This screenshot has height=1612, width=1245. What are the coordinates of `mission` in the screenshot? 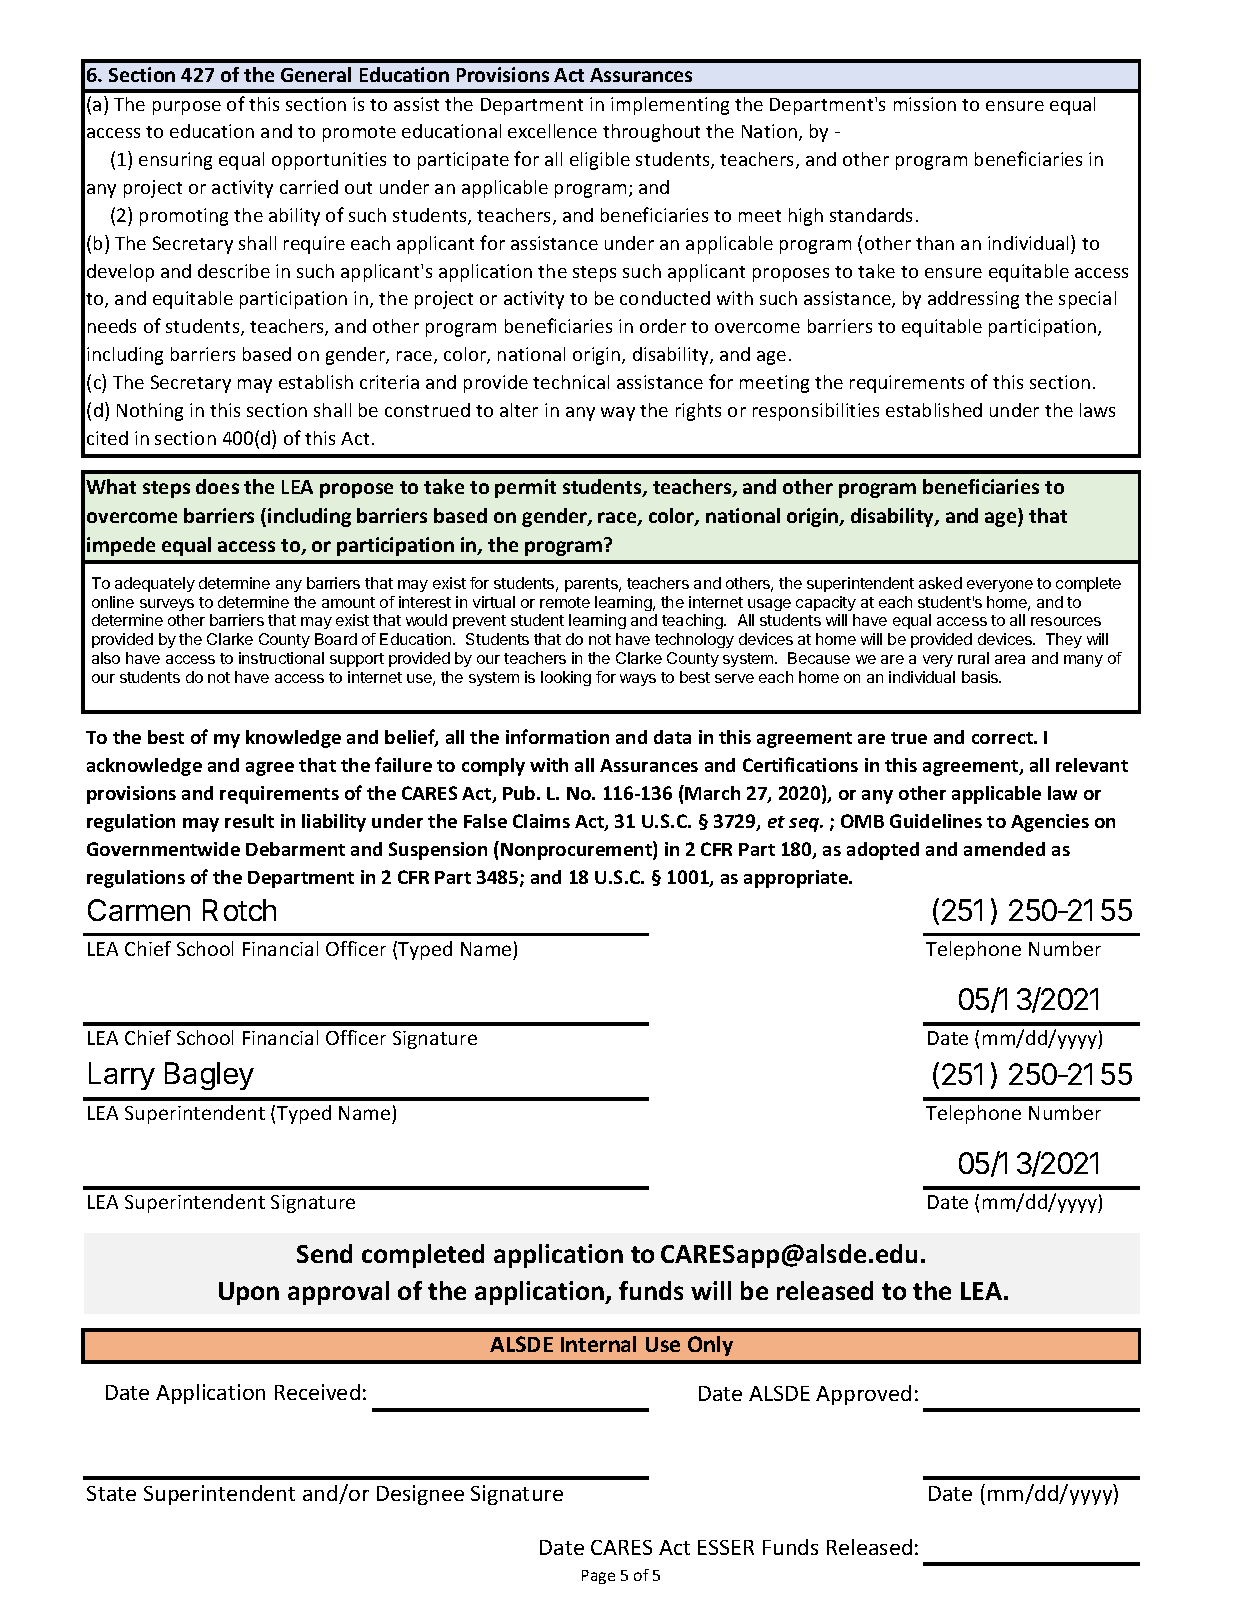 It's located at (925, 104).
